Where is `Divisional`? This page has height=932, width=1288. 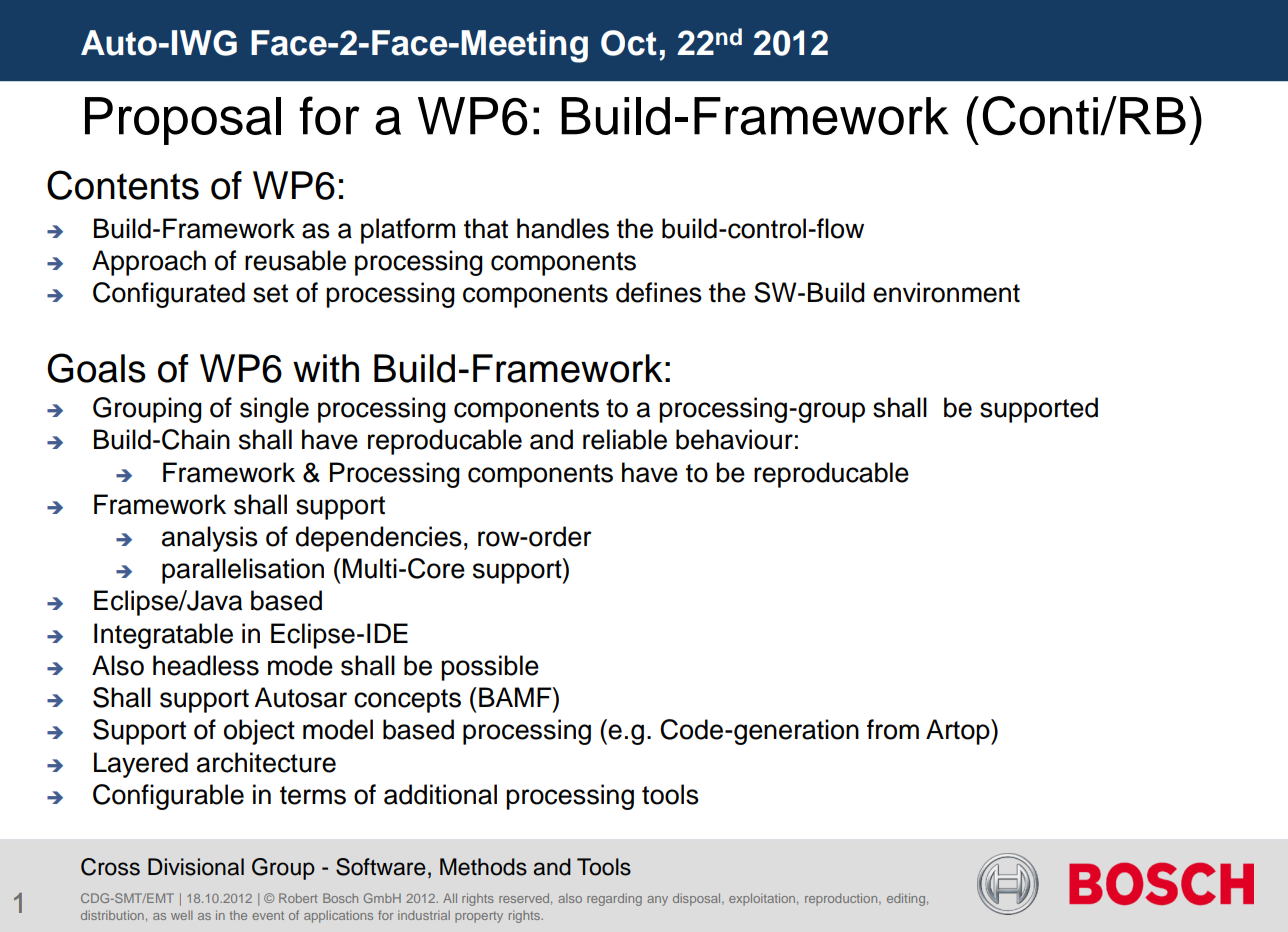 Divisional is located at coordinates (196, 867).
